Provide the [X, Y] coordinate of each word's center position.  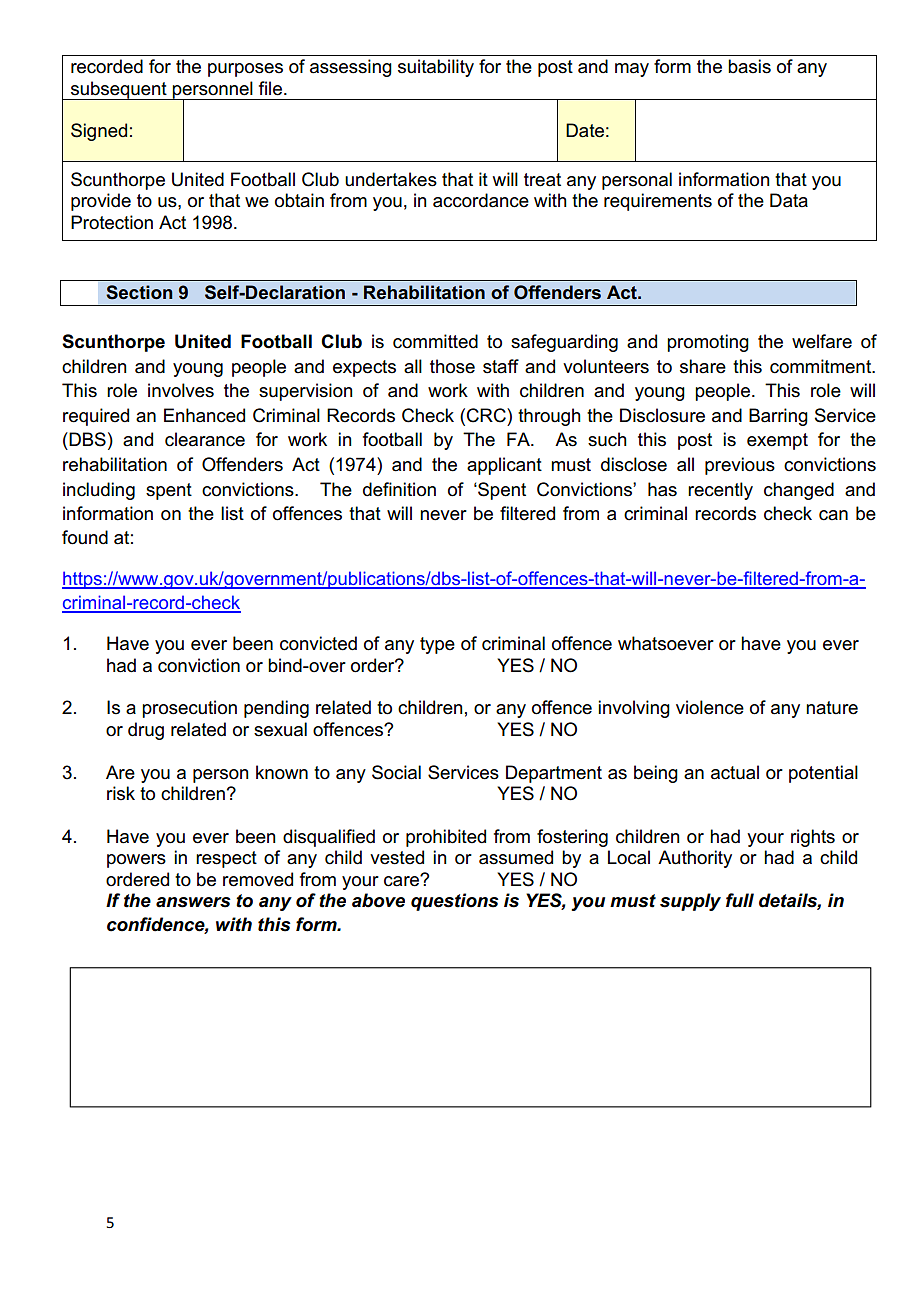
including [99, 491]
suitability [436, 68]
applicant [504, 466]
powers [136, 861]
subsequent [119, 90]
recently [720, 491]
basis [749, 66]
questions [454, 902]
